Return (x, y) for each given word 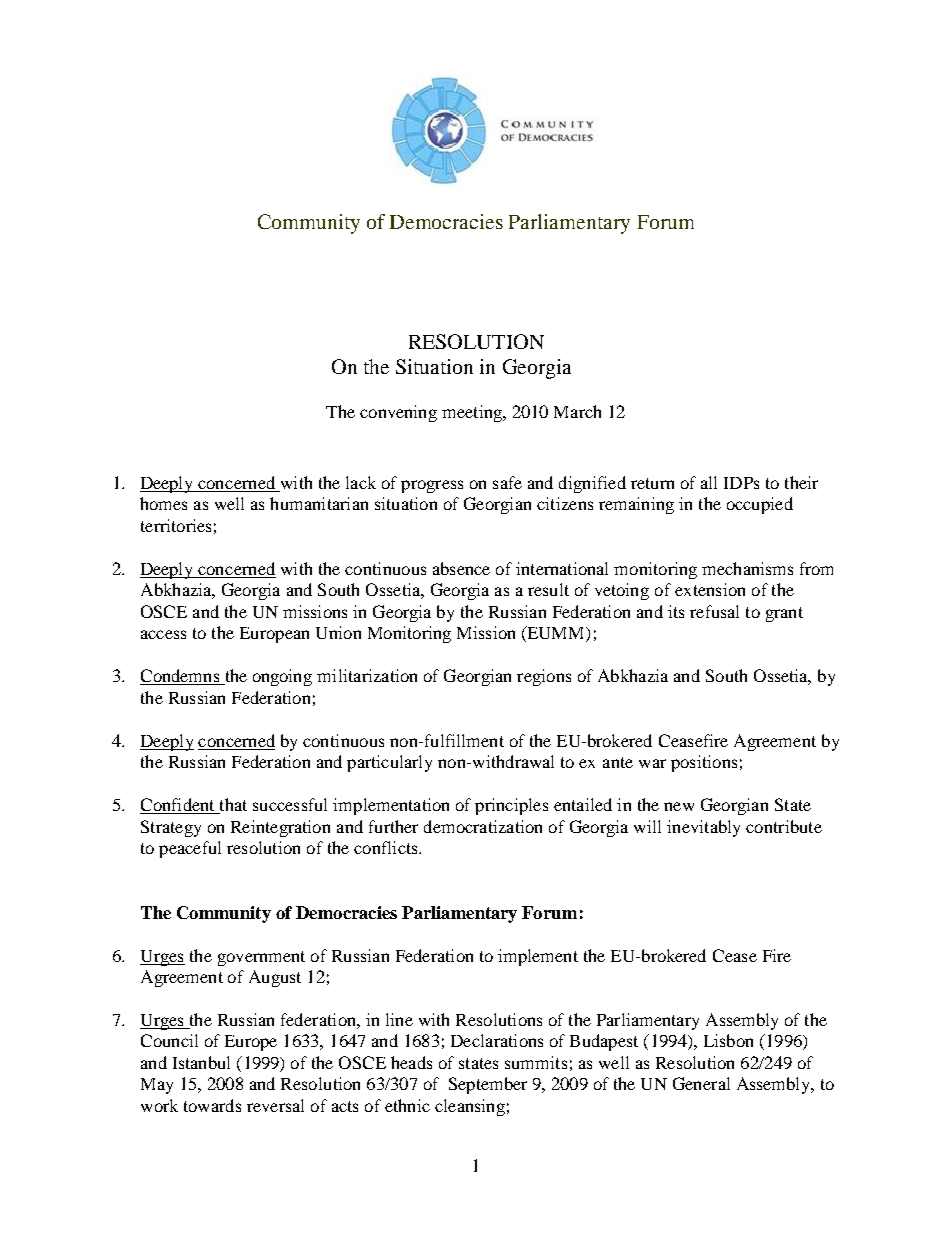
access (163, 634)
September (488, 1085)
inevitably (703, 828)
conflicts (387, 847)
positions (704, 763)
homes (163, 503)
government (261, 958)
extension (710, 589)
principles (511, 806)
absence (461, 568)
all (709, 482)
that (232, 806)
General (701, 1083)
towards (212, 1105)
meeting (473, 413)
